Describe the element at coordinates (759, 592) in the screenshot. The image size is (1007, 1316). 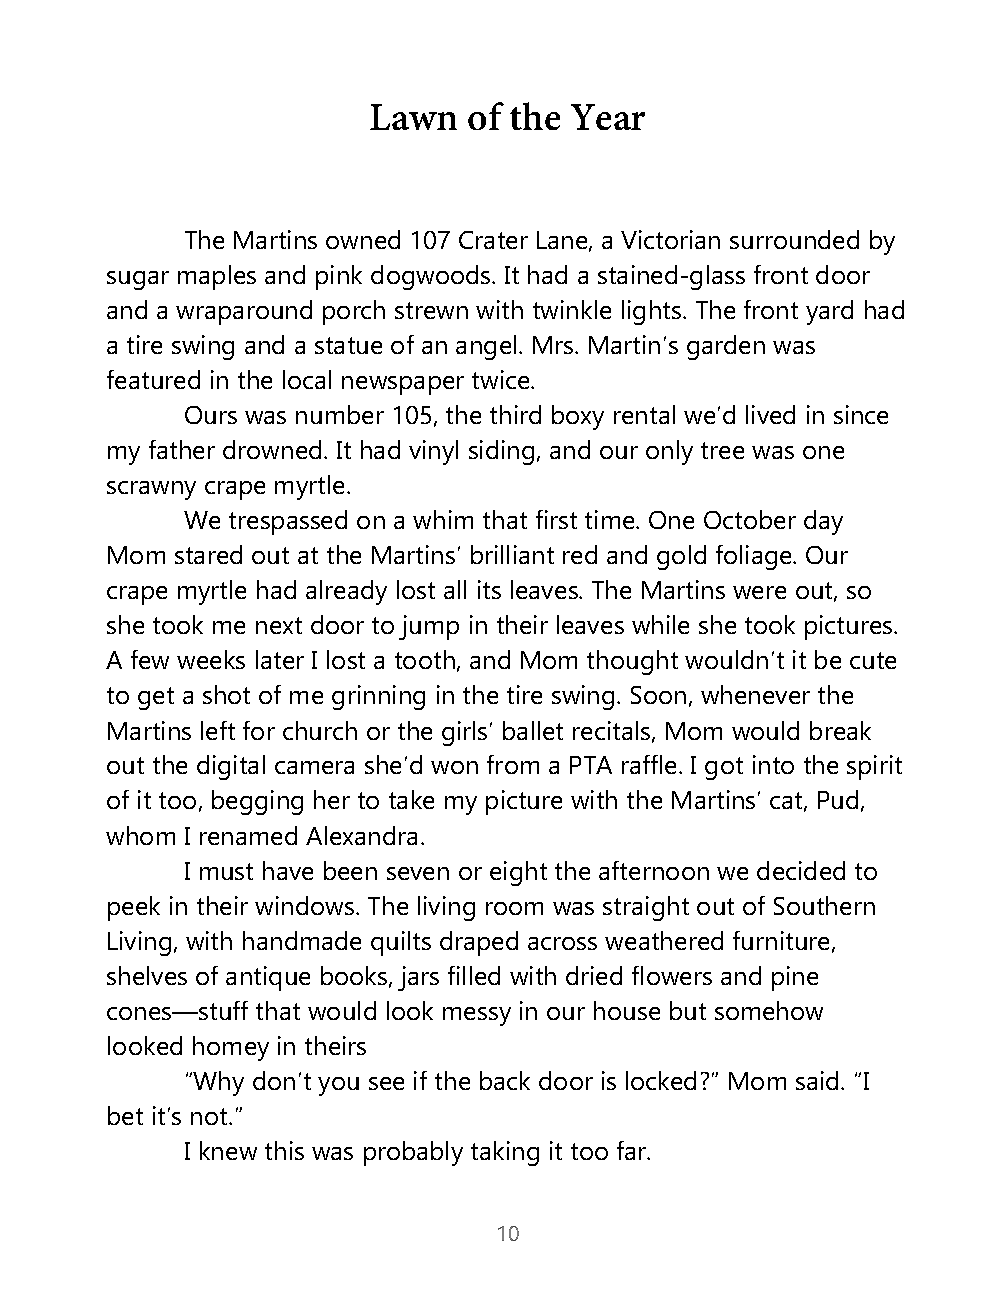
I see `were` at that location.
